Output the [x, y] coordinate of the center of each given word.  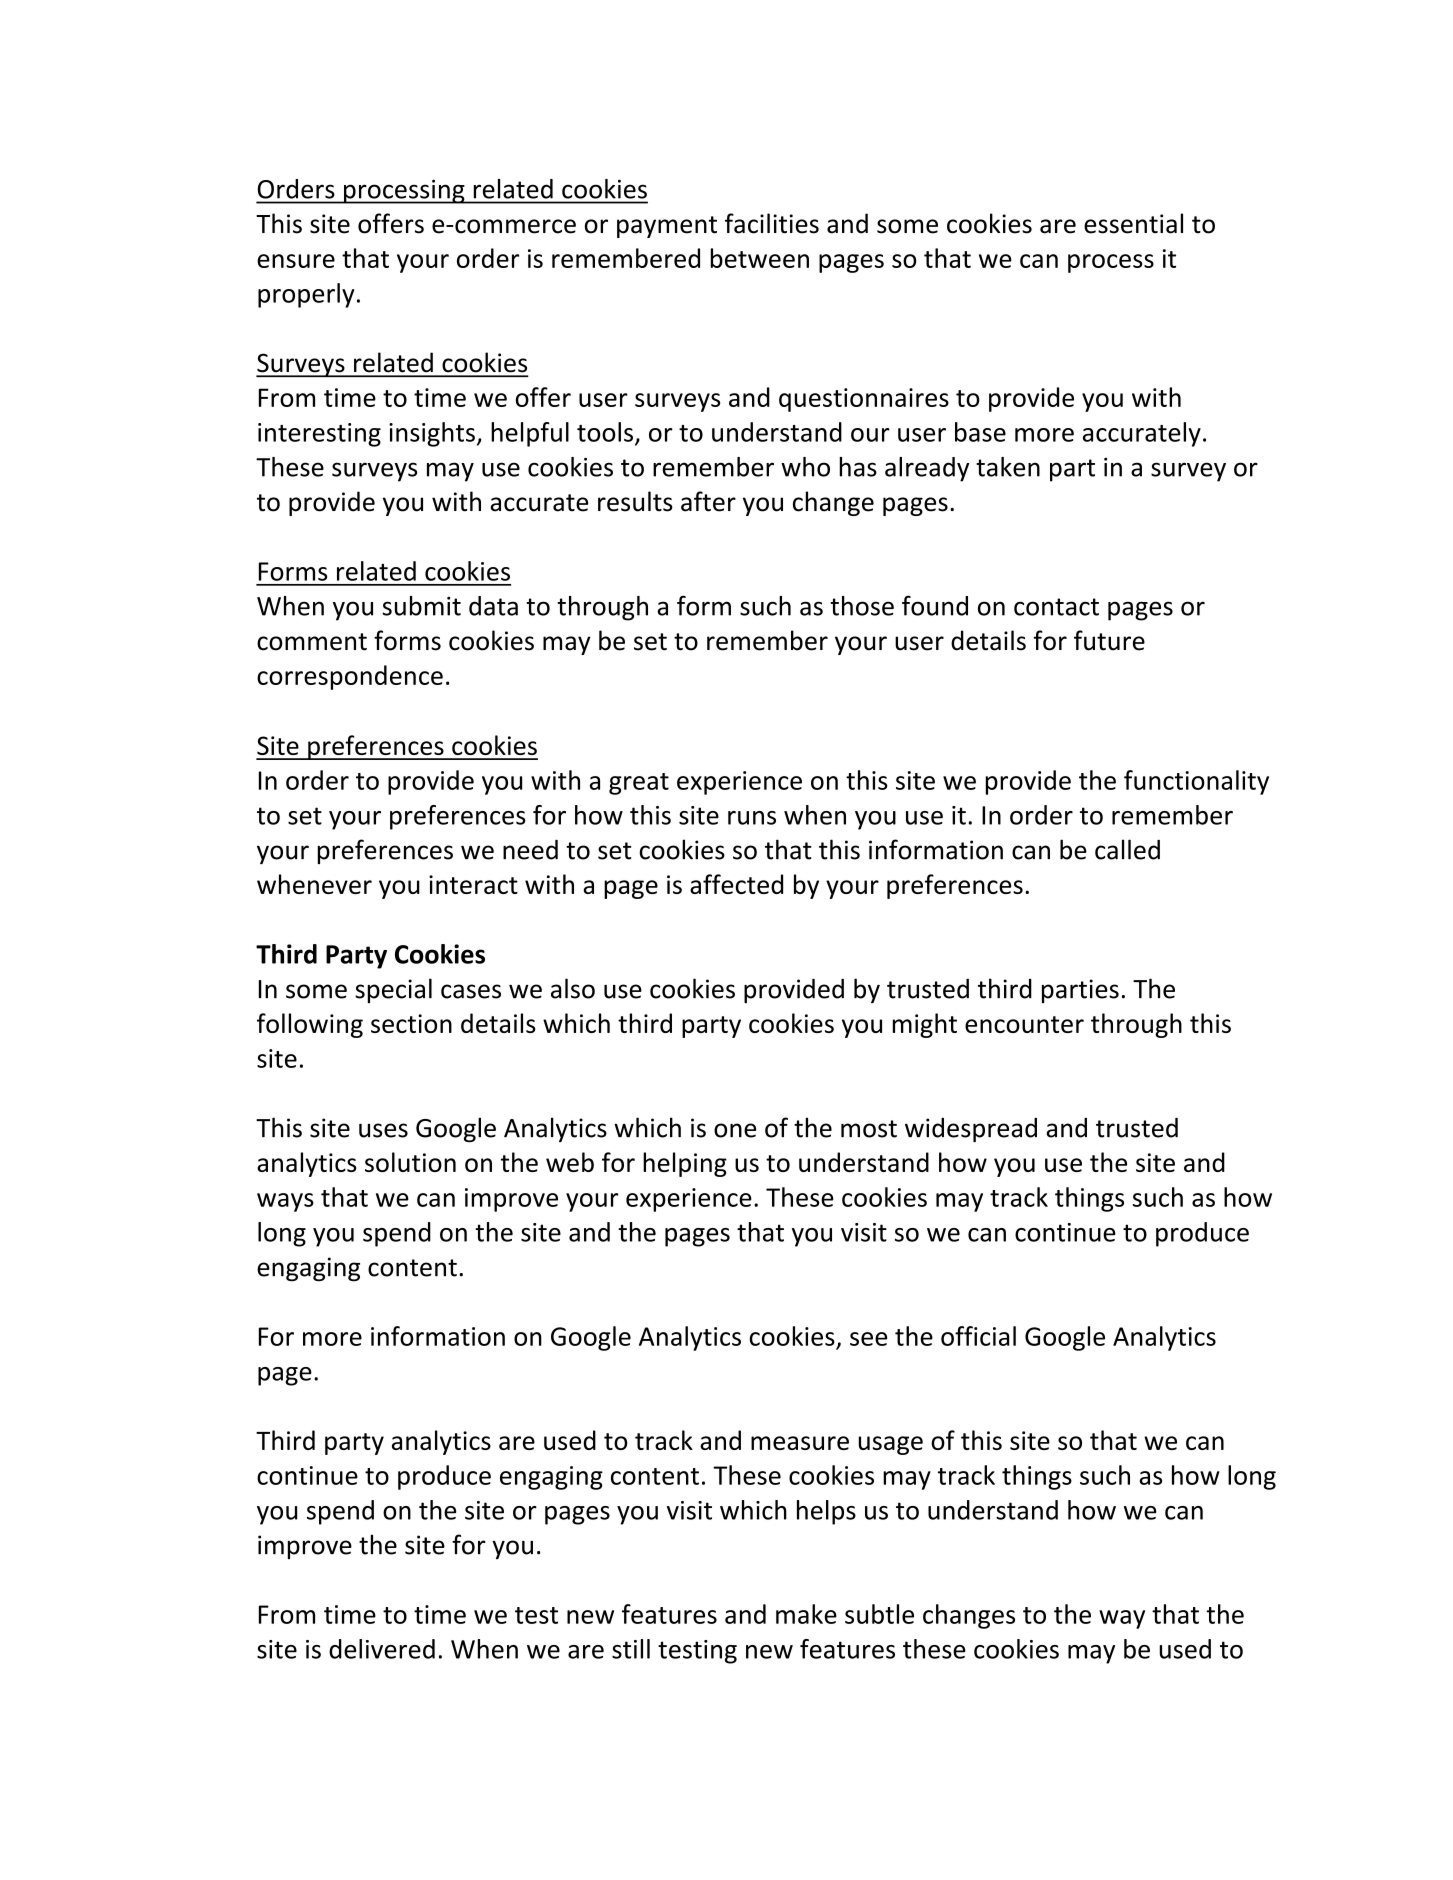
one [735, 1130]
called [1127, 849]
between [760, 258]
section [411, 1023]
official [978, 1336]
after [708, 501]
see [868, 1339]
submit [421, 606]
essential [1133, 223]
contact [1056, 607]
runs [752, 818]
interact [473, 884]
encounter [1024, 1024]
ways [285, 1202]
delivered [382, 1649]
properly [306, 295]
